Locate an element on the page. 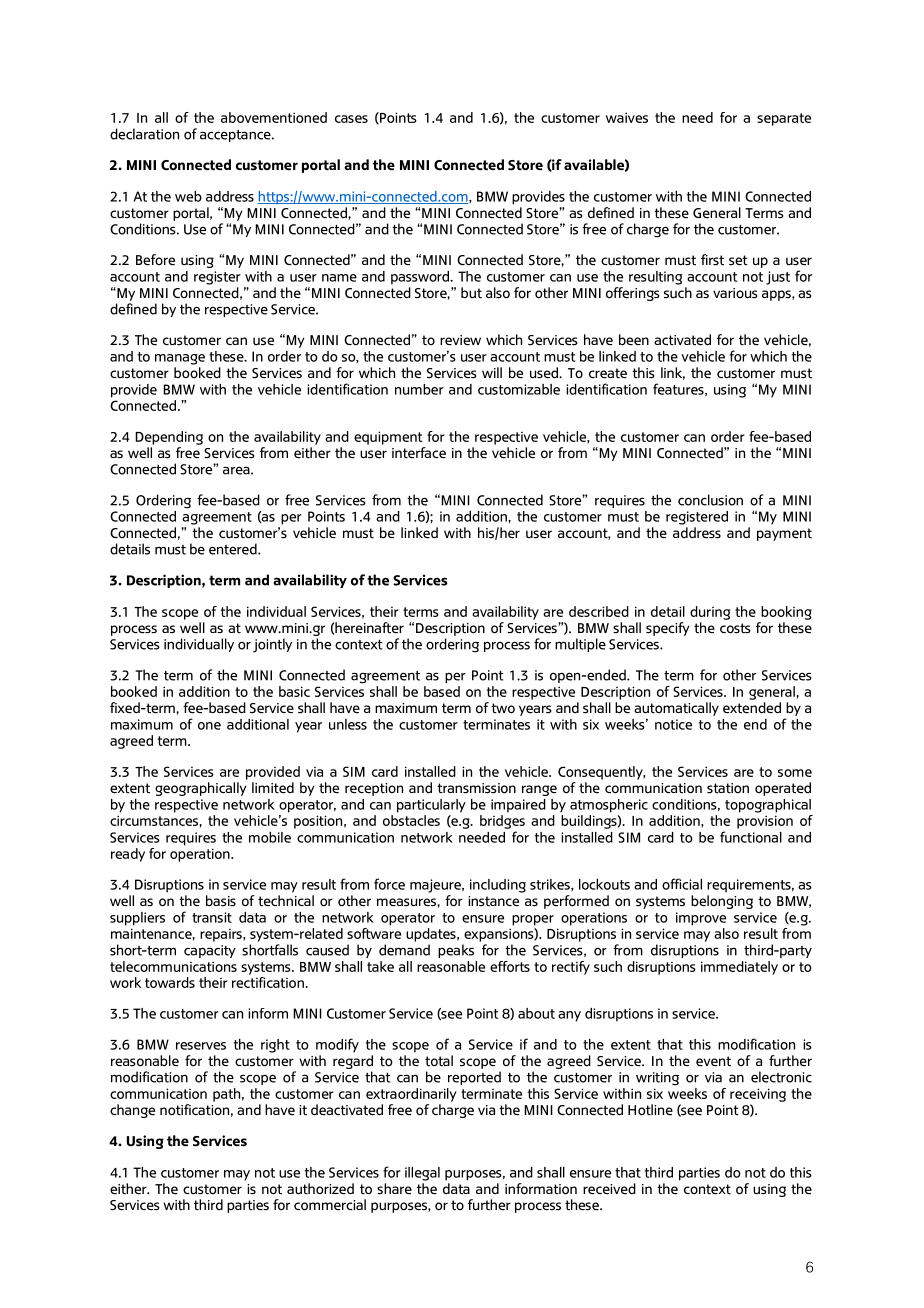 This image has height=1308, width=924. improve is located at coordinates (701, 919).
